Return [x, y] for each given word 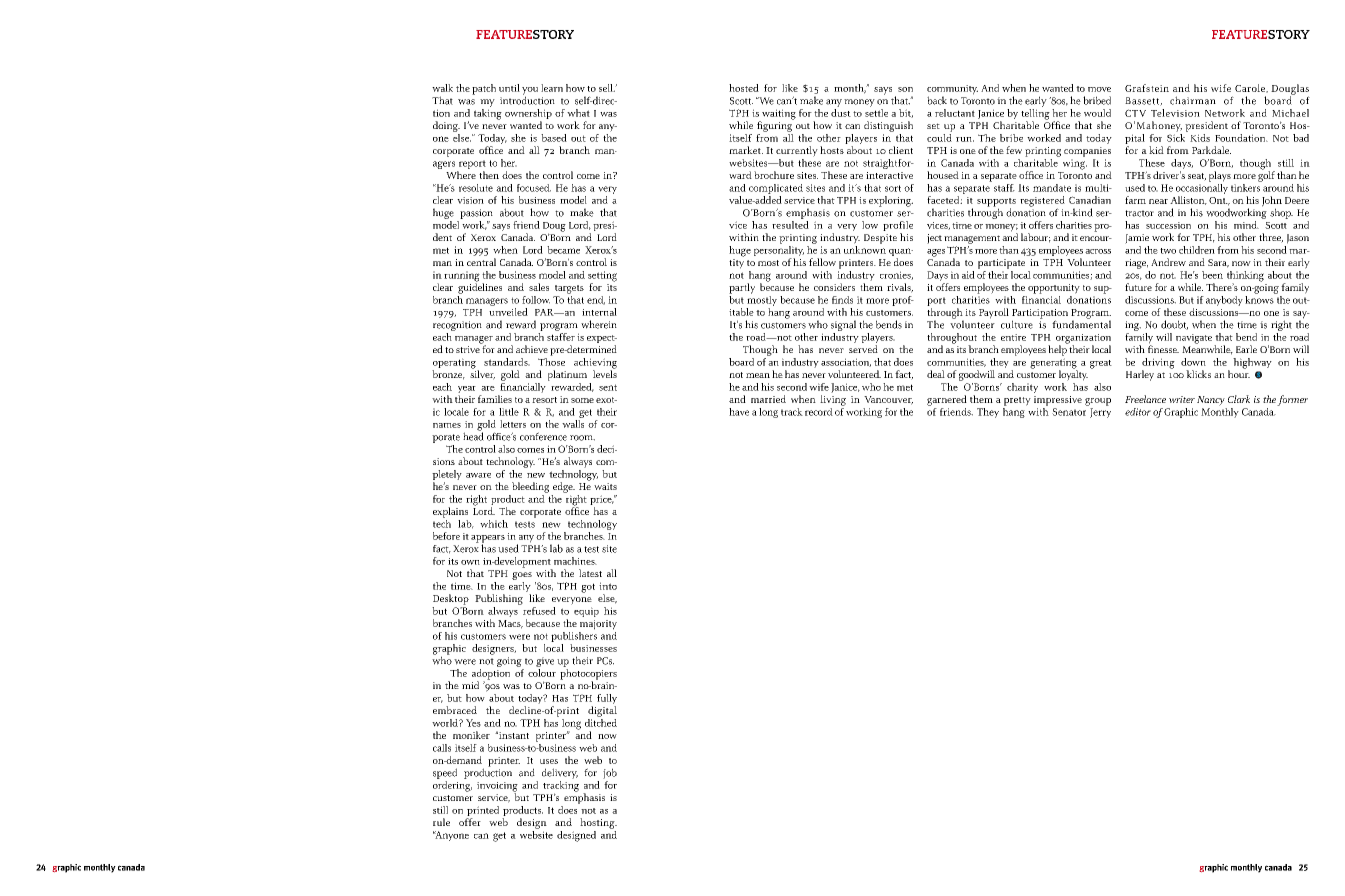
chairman [1193, 100]
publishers [574, 635]
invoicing [497, 788]
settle [876, 113]
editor [1138, 412]
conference [543, 436]
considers [834, 287]
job [610, 773]
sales [539, 287]
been [1212, 275]
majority [598, 625]
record [819, 412]
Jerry [1100, 413]
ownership [528, 115]
